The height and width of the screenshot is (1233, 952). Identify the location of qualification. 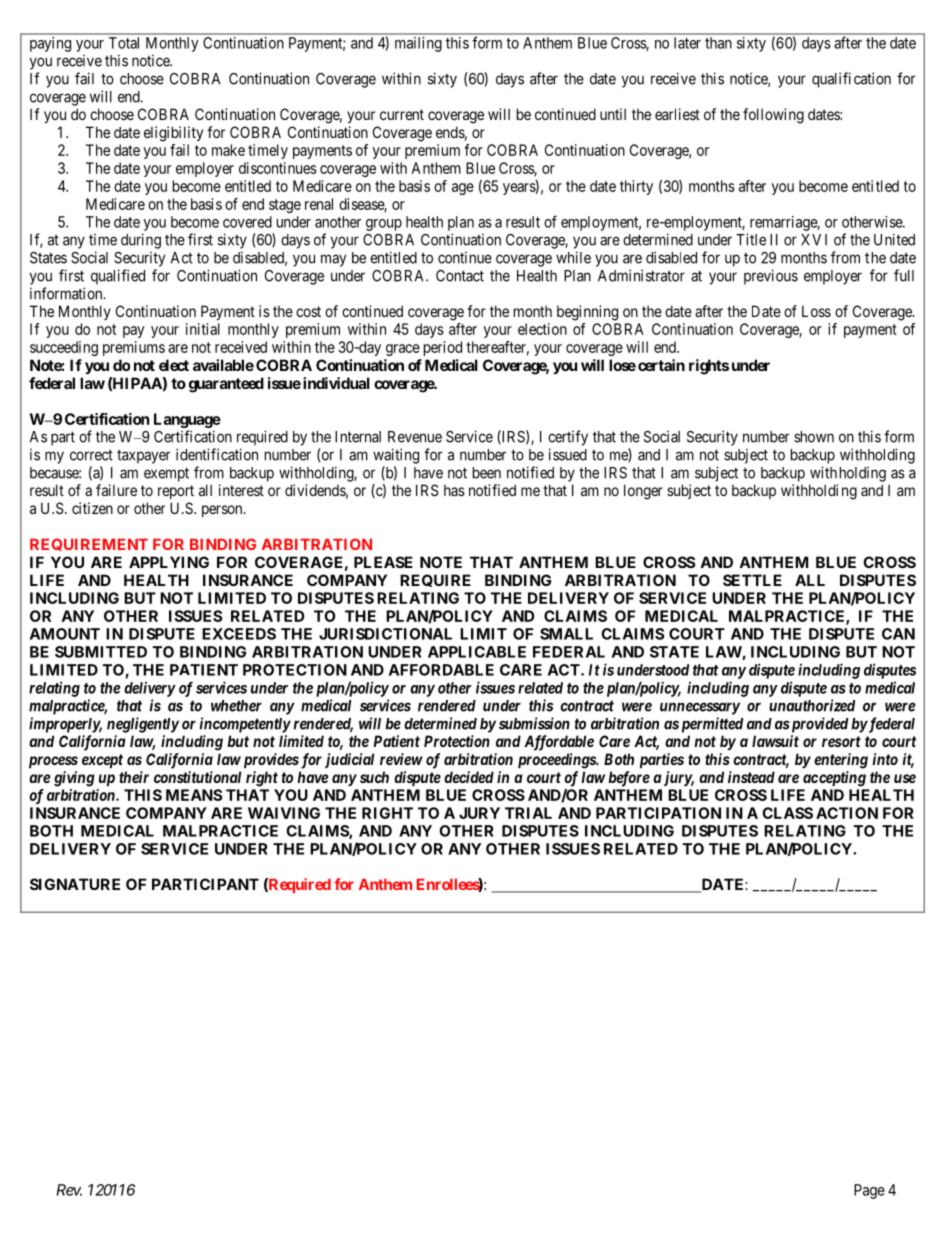
(851, 80).
